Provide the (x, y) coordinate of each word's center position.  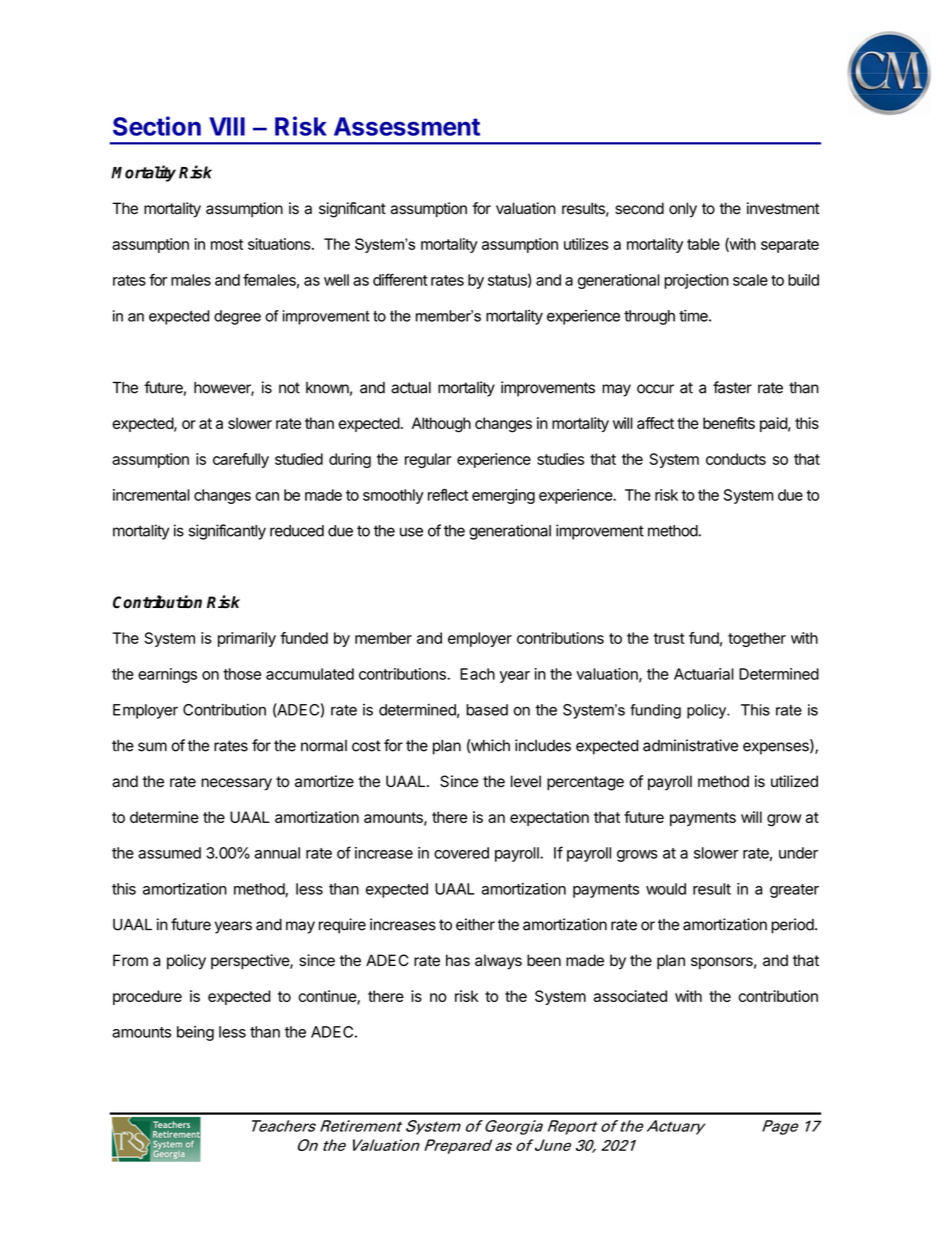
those (242, 674)
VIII (227, 126)
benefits (729, 423)
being (195, 1033)
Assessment (407, 126)
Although (441, 425)
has (458, 960)
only (683, 210)
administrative (690, 745)
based (487, 710)
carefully (241, 460)
